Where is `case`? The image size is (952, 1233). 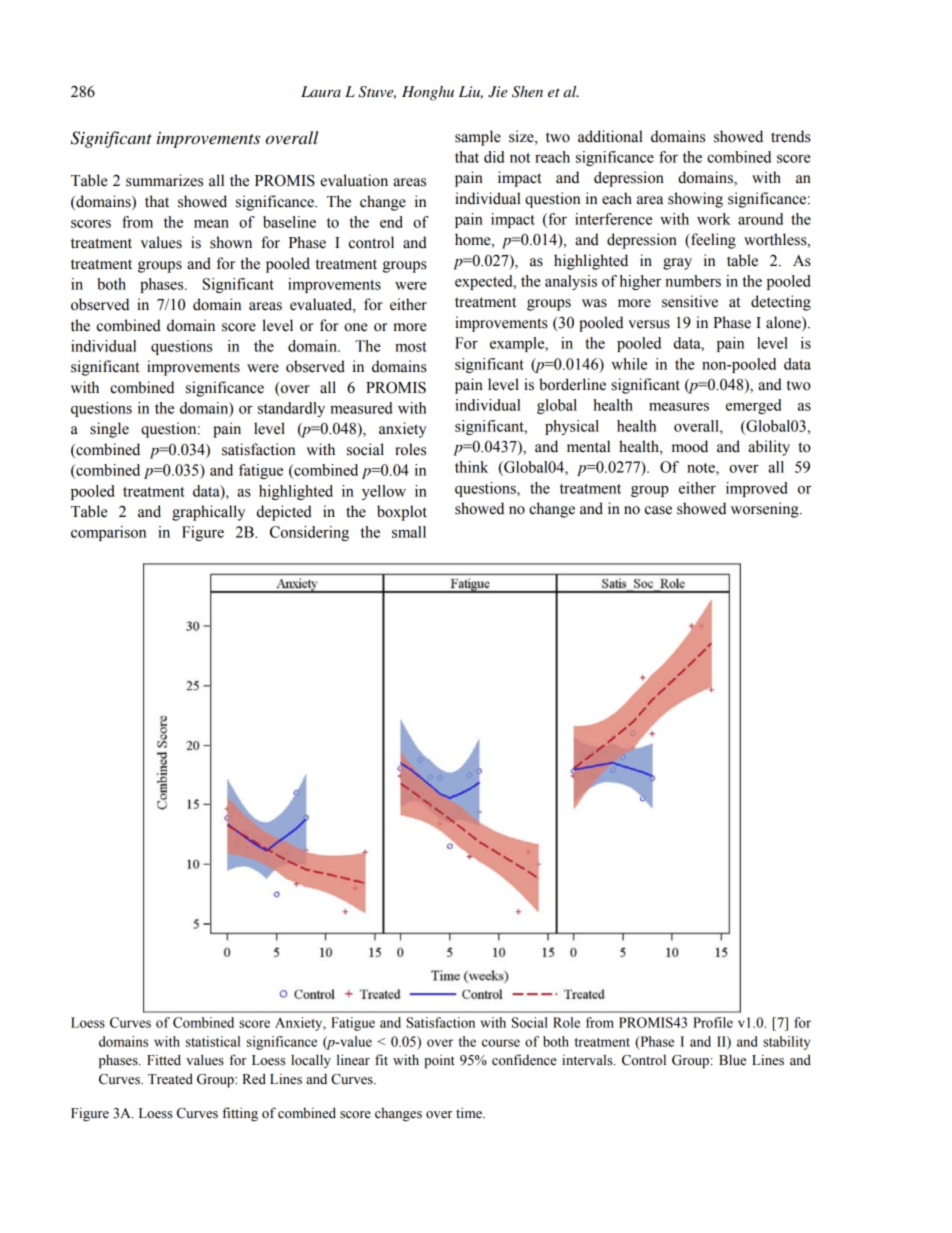 case is located at coordinates (658, 510).
